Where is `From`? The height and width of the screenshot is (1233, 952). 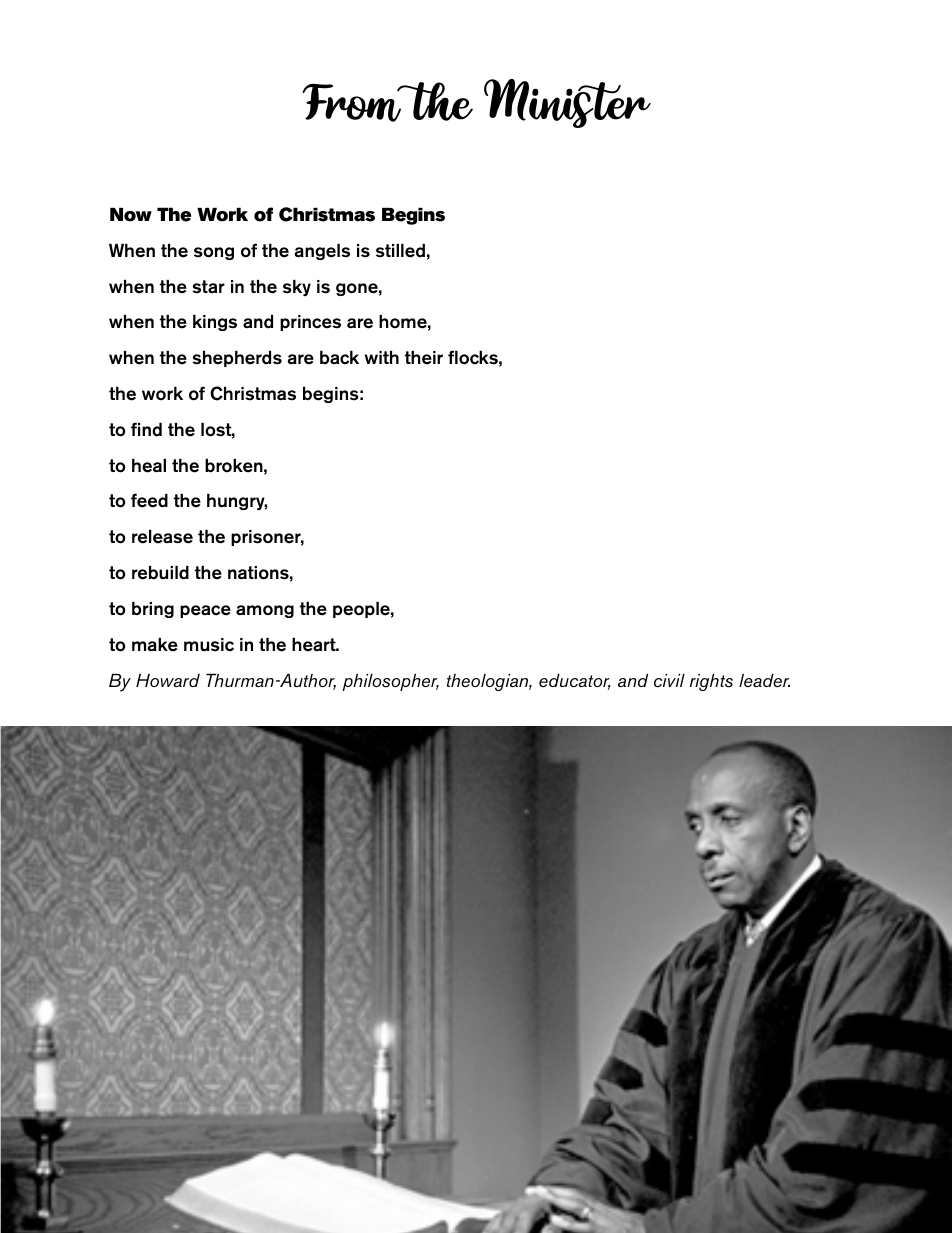
From is located at coordinates (353, 103).
